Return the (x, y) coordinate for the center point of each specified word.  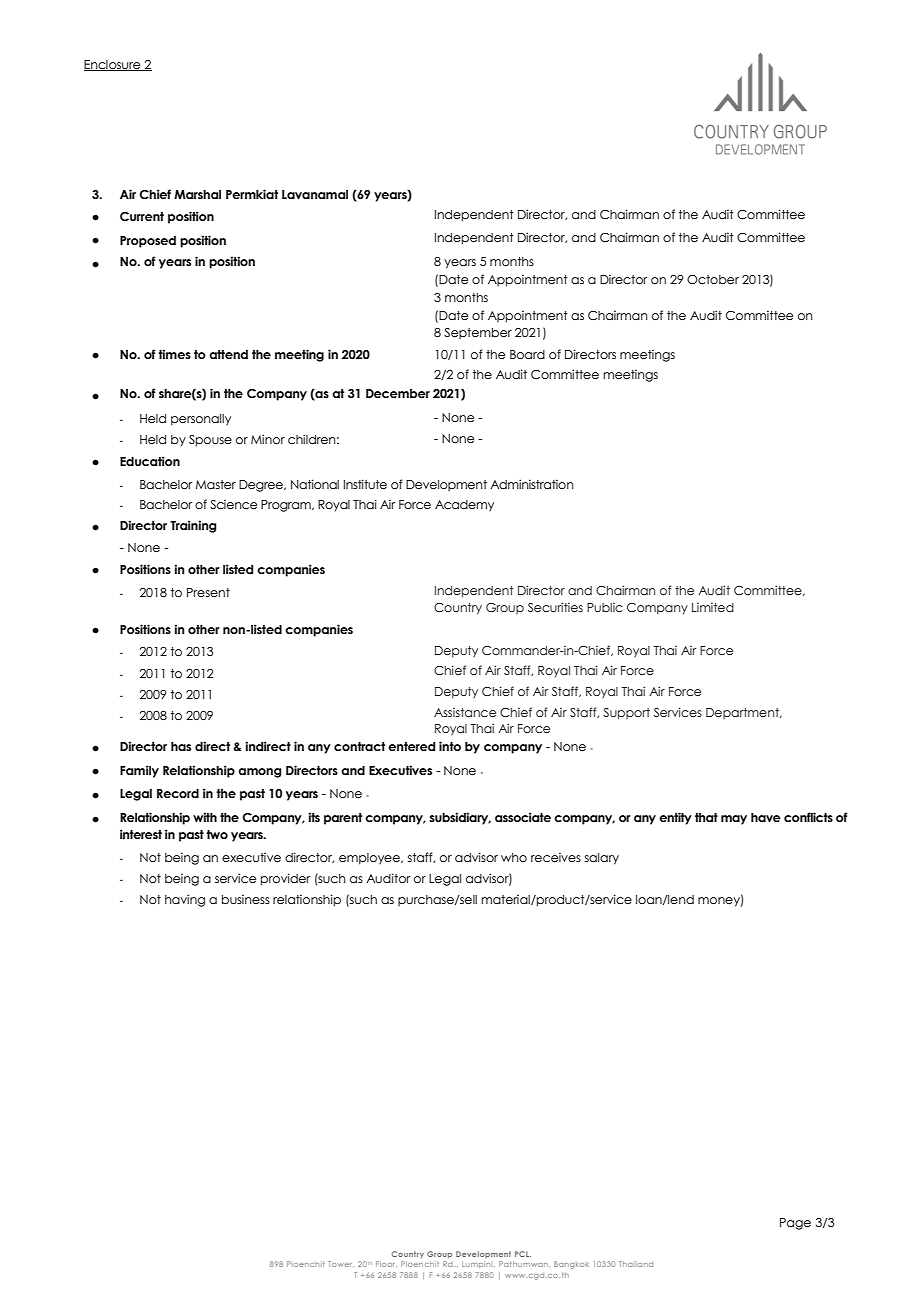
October (713, 279)
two (217, 834)
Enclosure (113, 65)
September (478, 333)
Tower (339, 1264)
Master (216, 484)
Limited (713, 607)
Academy (464, 506)
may (734, 820)
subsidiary (460, 818)
